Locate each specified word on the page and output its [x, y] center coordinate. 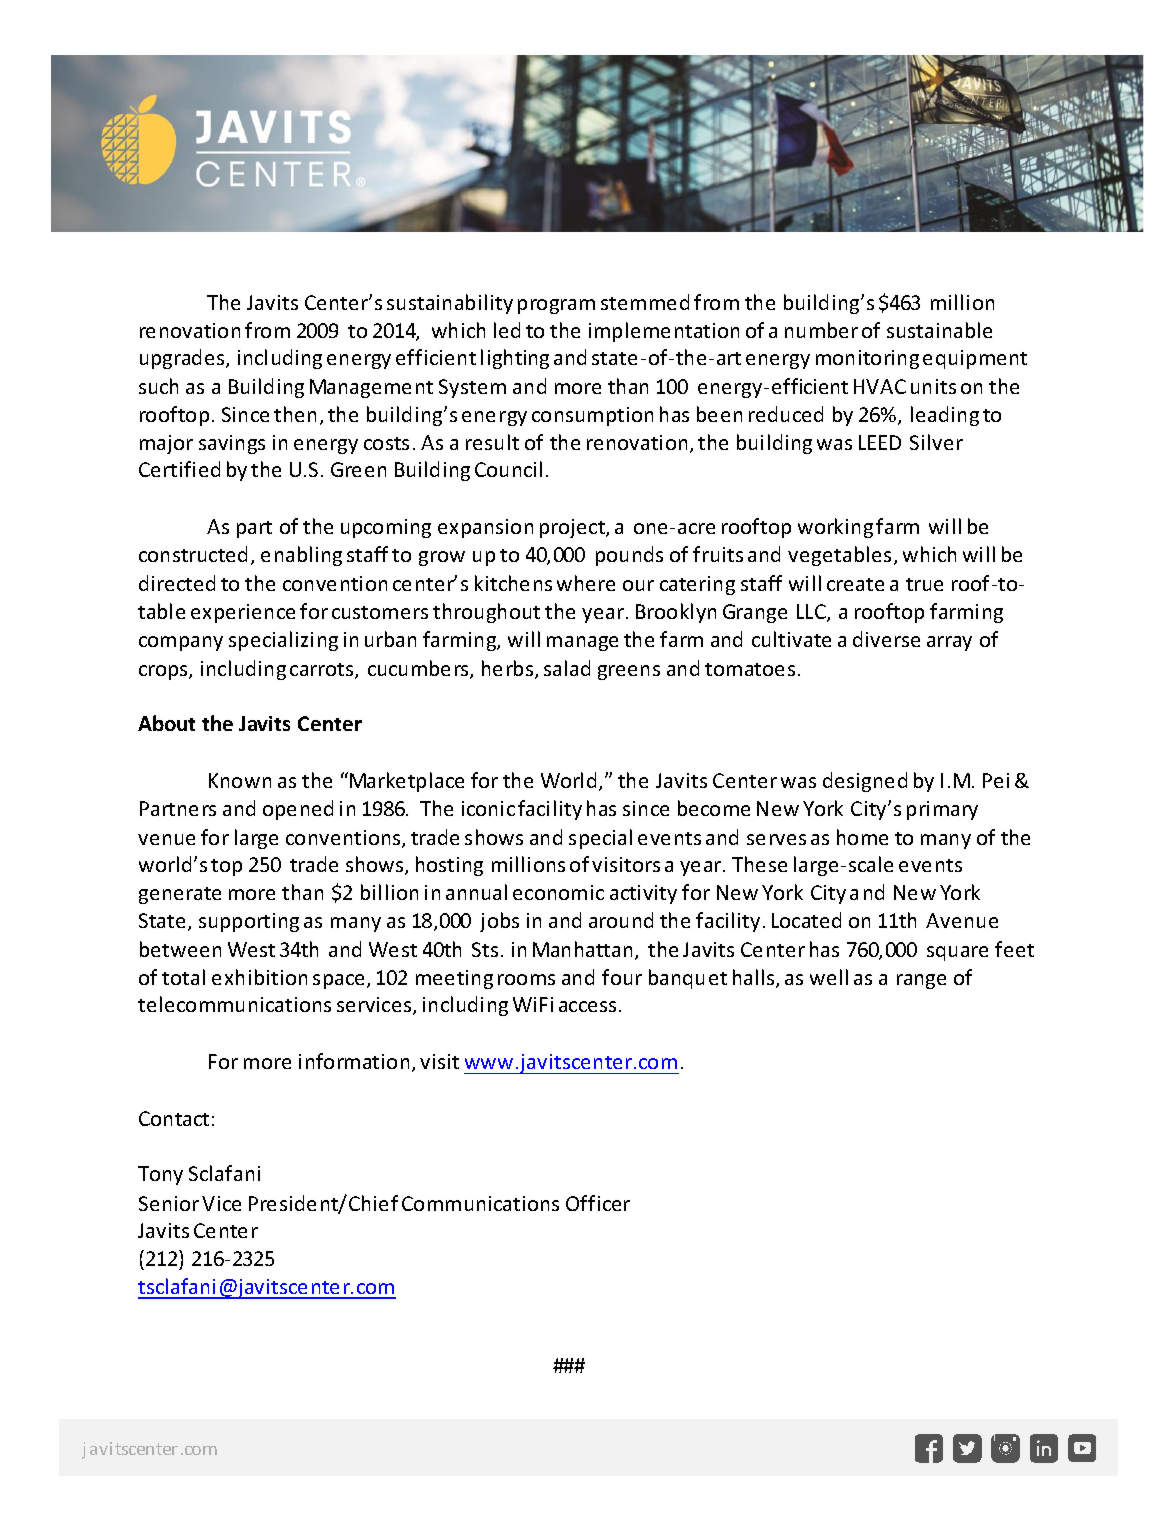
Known [240, 780]
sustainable [939, 330]
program [556, 306]
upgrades [183, 359]
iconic [488, 808]
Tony [160, 1175]
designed [865, 782]
